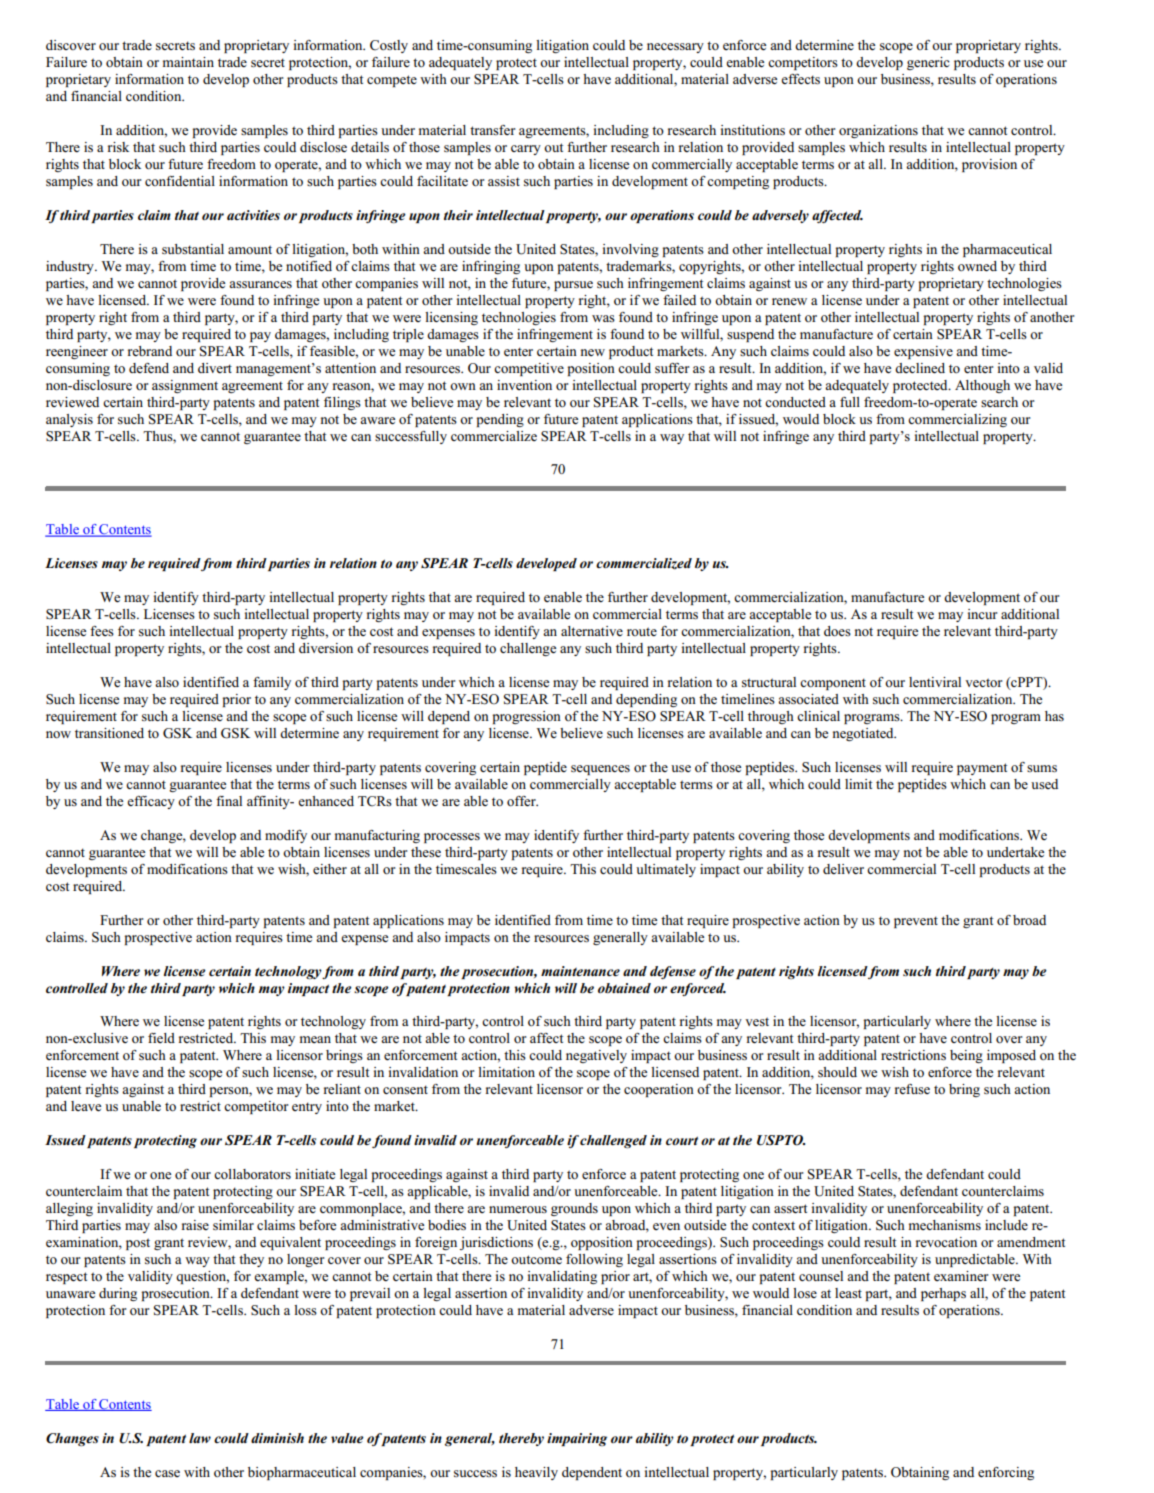 The image size is (1154, 1493). What do you see at coordinates (982, 769) in the screenshot?
I see `payment` at bounding box center [982, 769].
